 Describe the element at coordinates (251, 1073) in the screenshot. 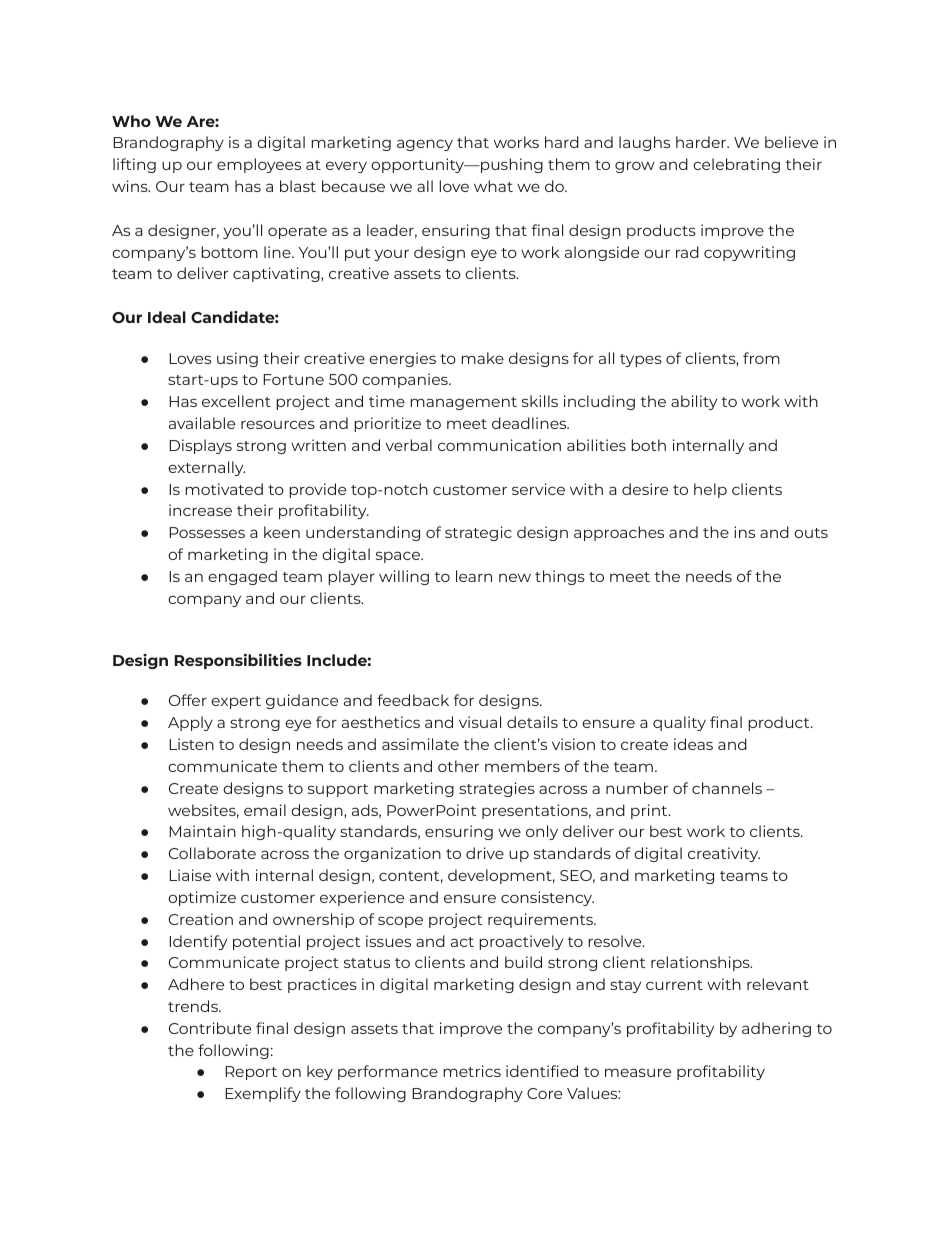

I see `Report` at that location.
